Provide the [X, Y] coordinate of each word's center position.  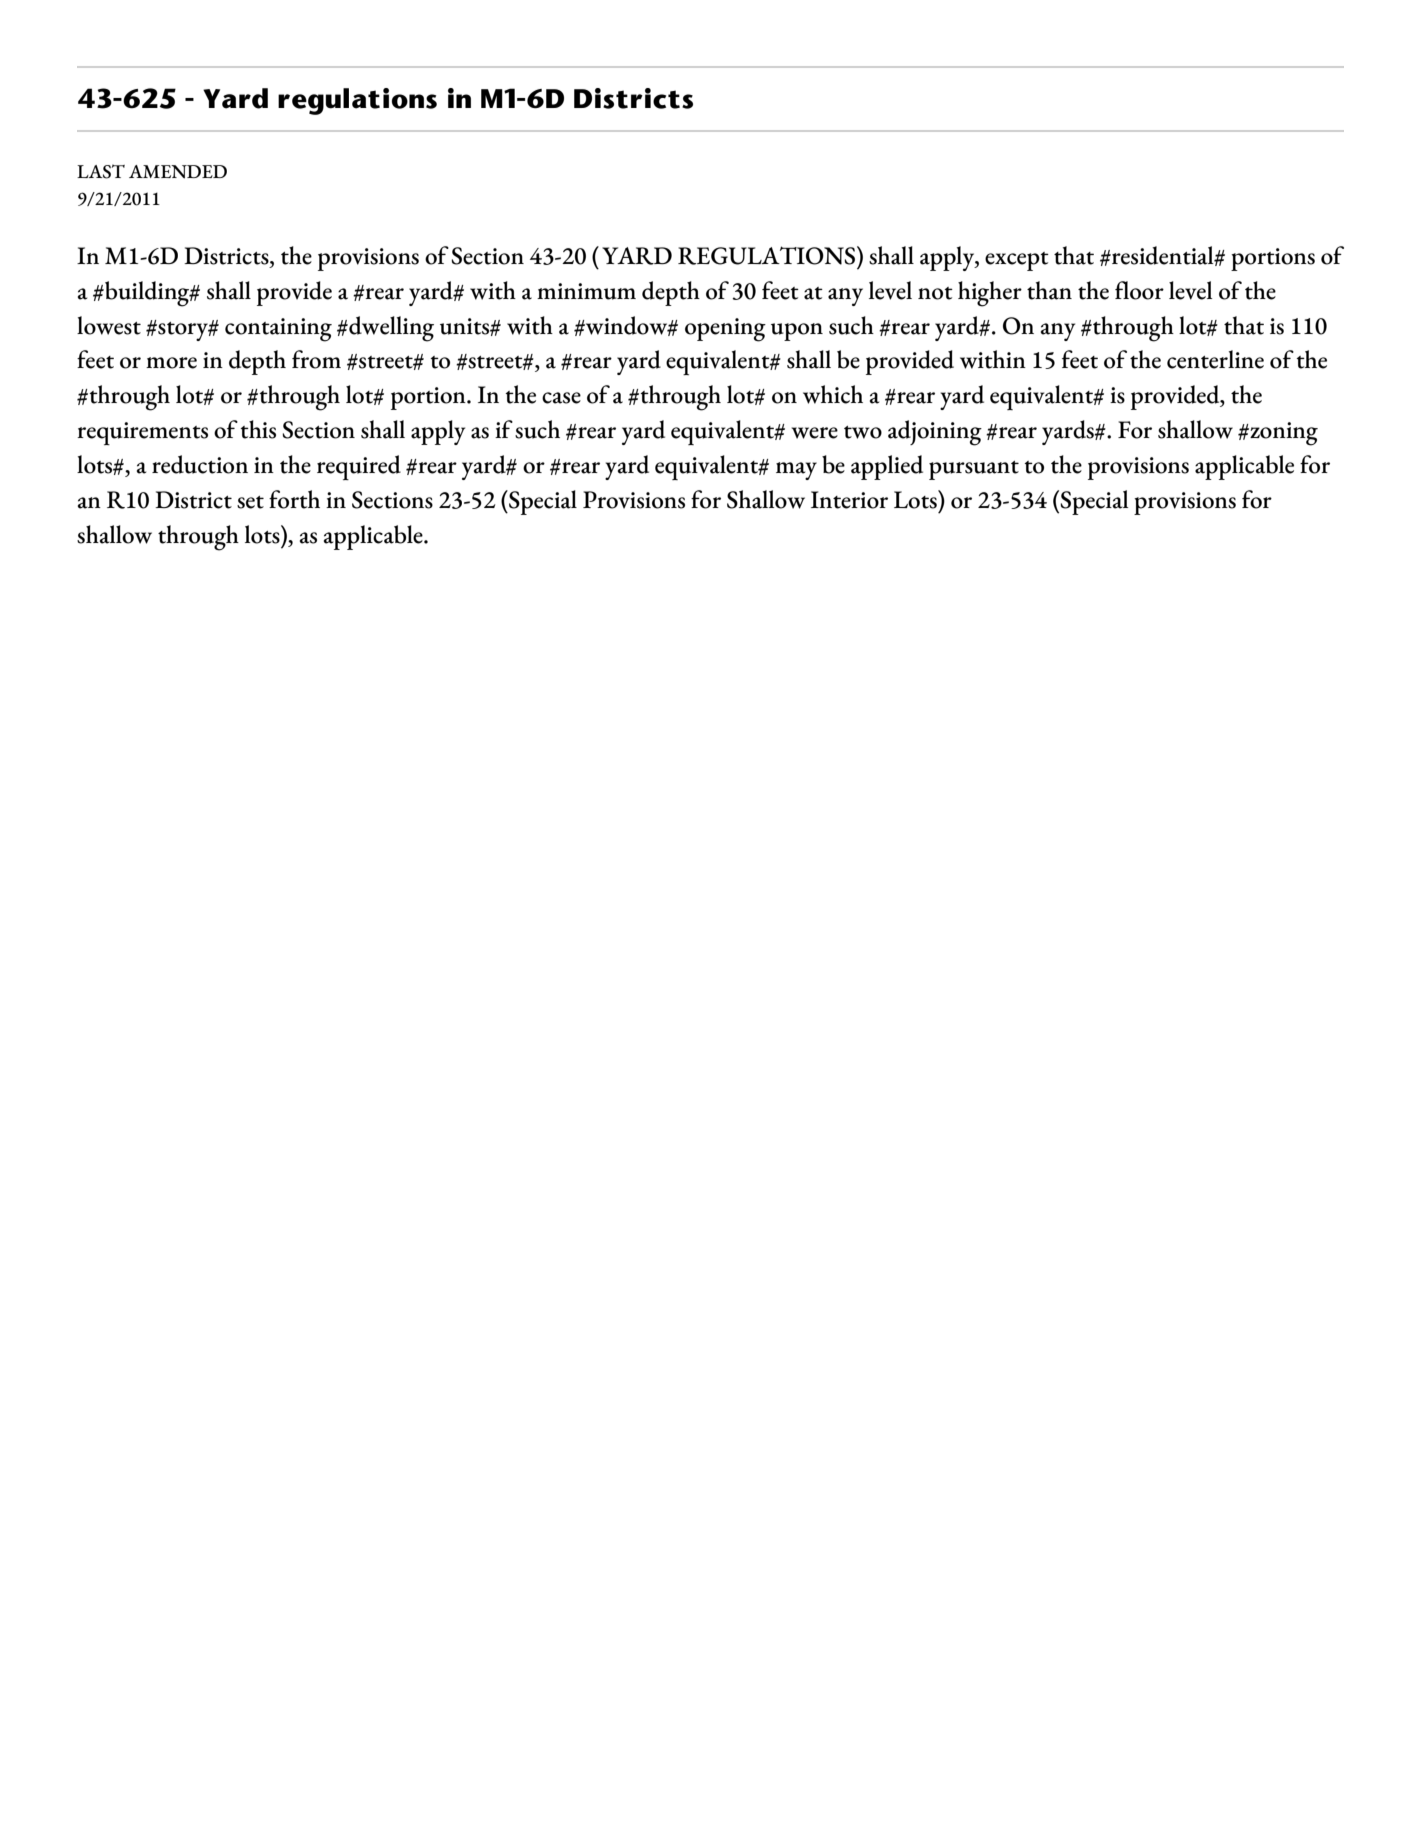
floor [1139, 290]
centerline [1215, 359]
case [561, 398]
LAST [101, 171]
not [935, 293]
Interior [849, 500]
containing [278, 330]
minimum [586, 291]
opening [725, 330]
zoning [1283, 434]
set [250, 502]
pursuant [974, 470]
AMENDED [178, 172]
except [1017, 261]
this [258, 429]
